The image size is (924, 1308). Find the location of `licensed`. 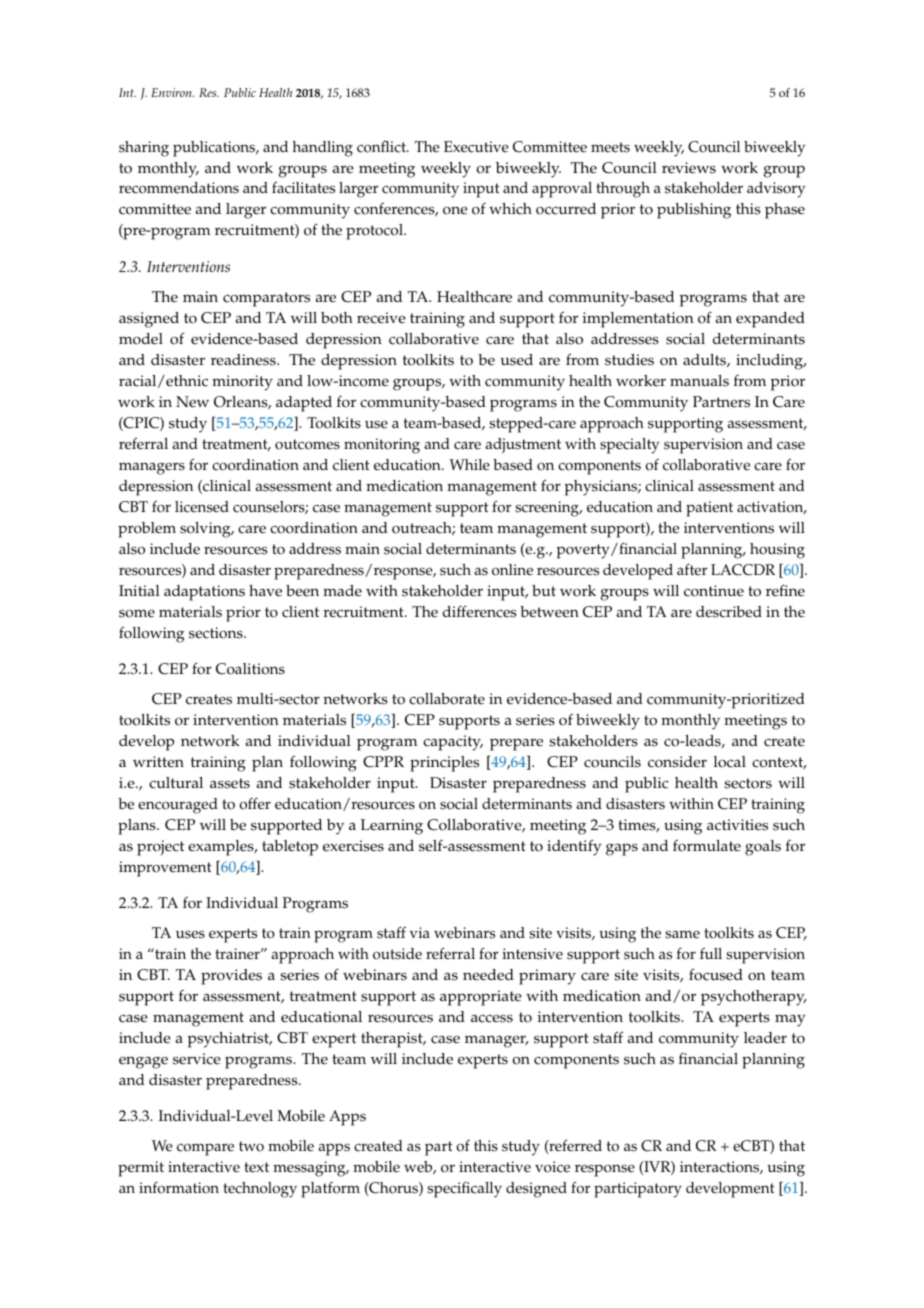

licensed is located at coordinates (202, 507).
